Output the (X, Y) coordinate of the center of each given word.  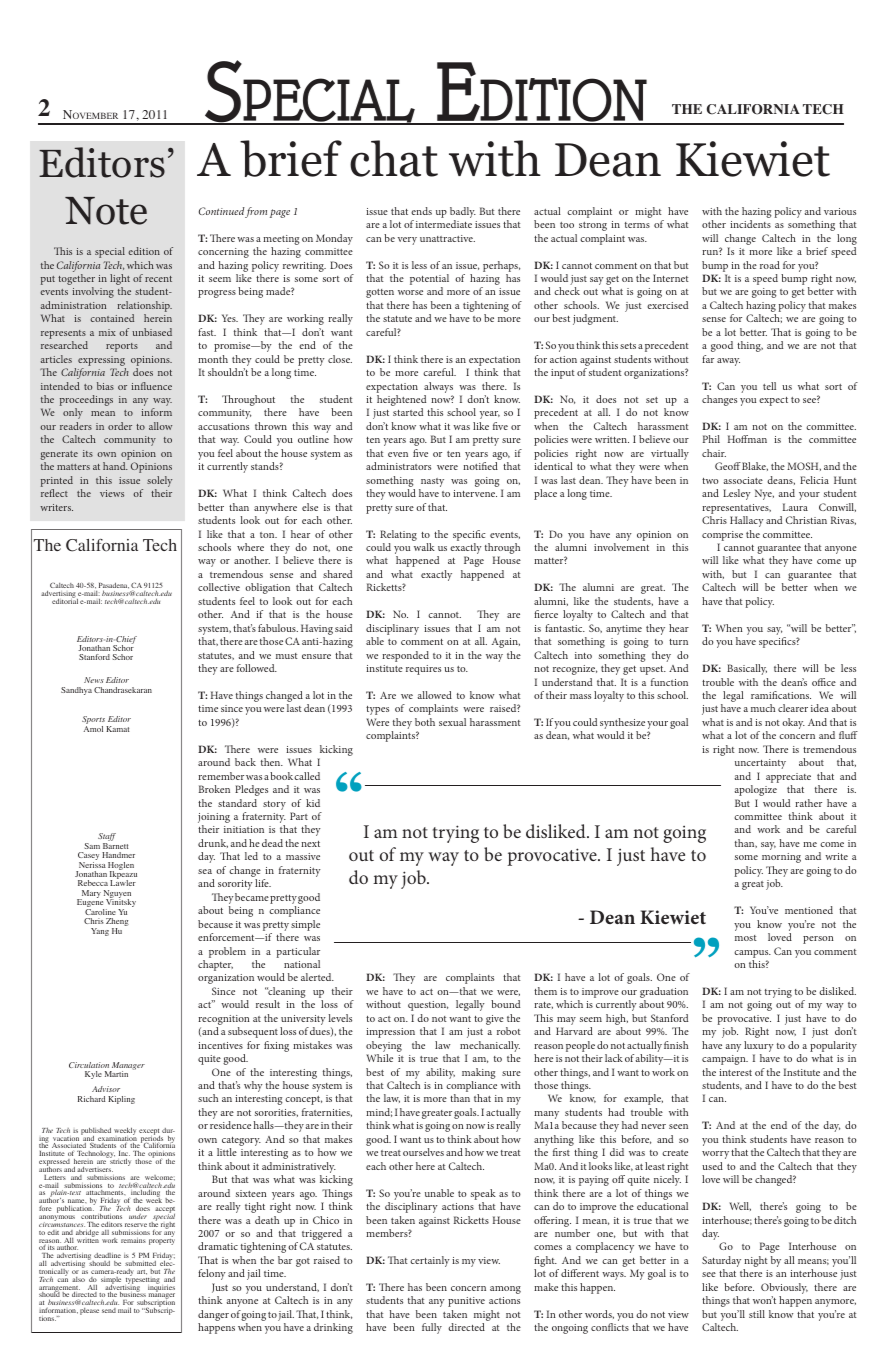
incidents (750, 224)
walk (424, 547)
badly (463, 214)
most (746, 938)
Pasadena (114, 587)
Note (106, 211)
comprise (722, 536)
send (109, 1310)
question (428, 1006)
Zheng (117, 923)
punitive (466, 1302)
